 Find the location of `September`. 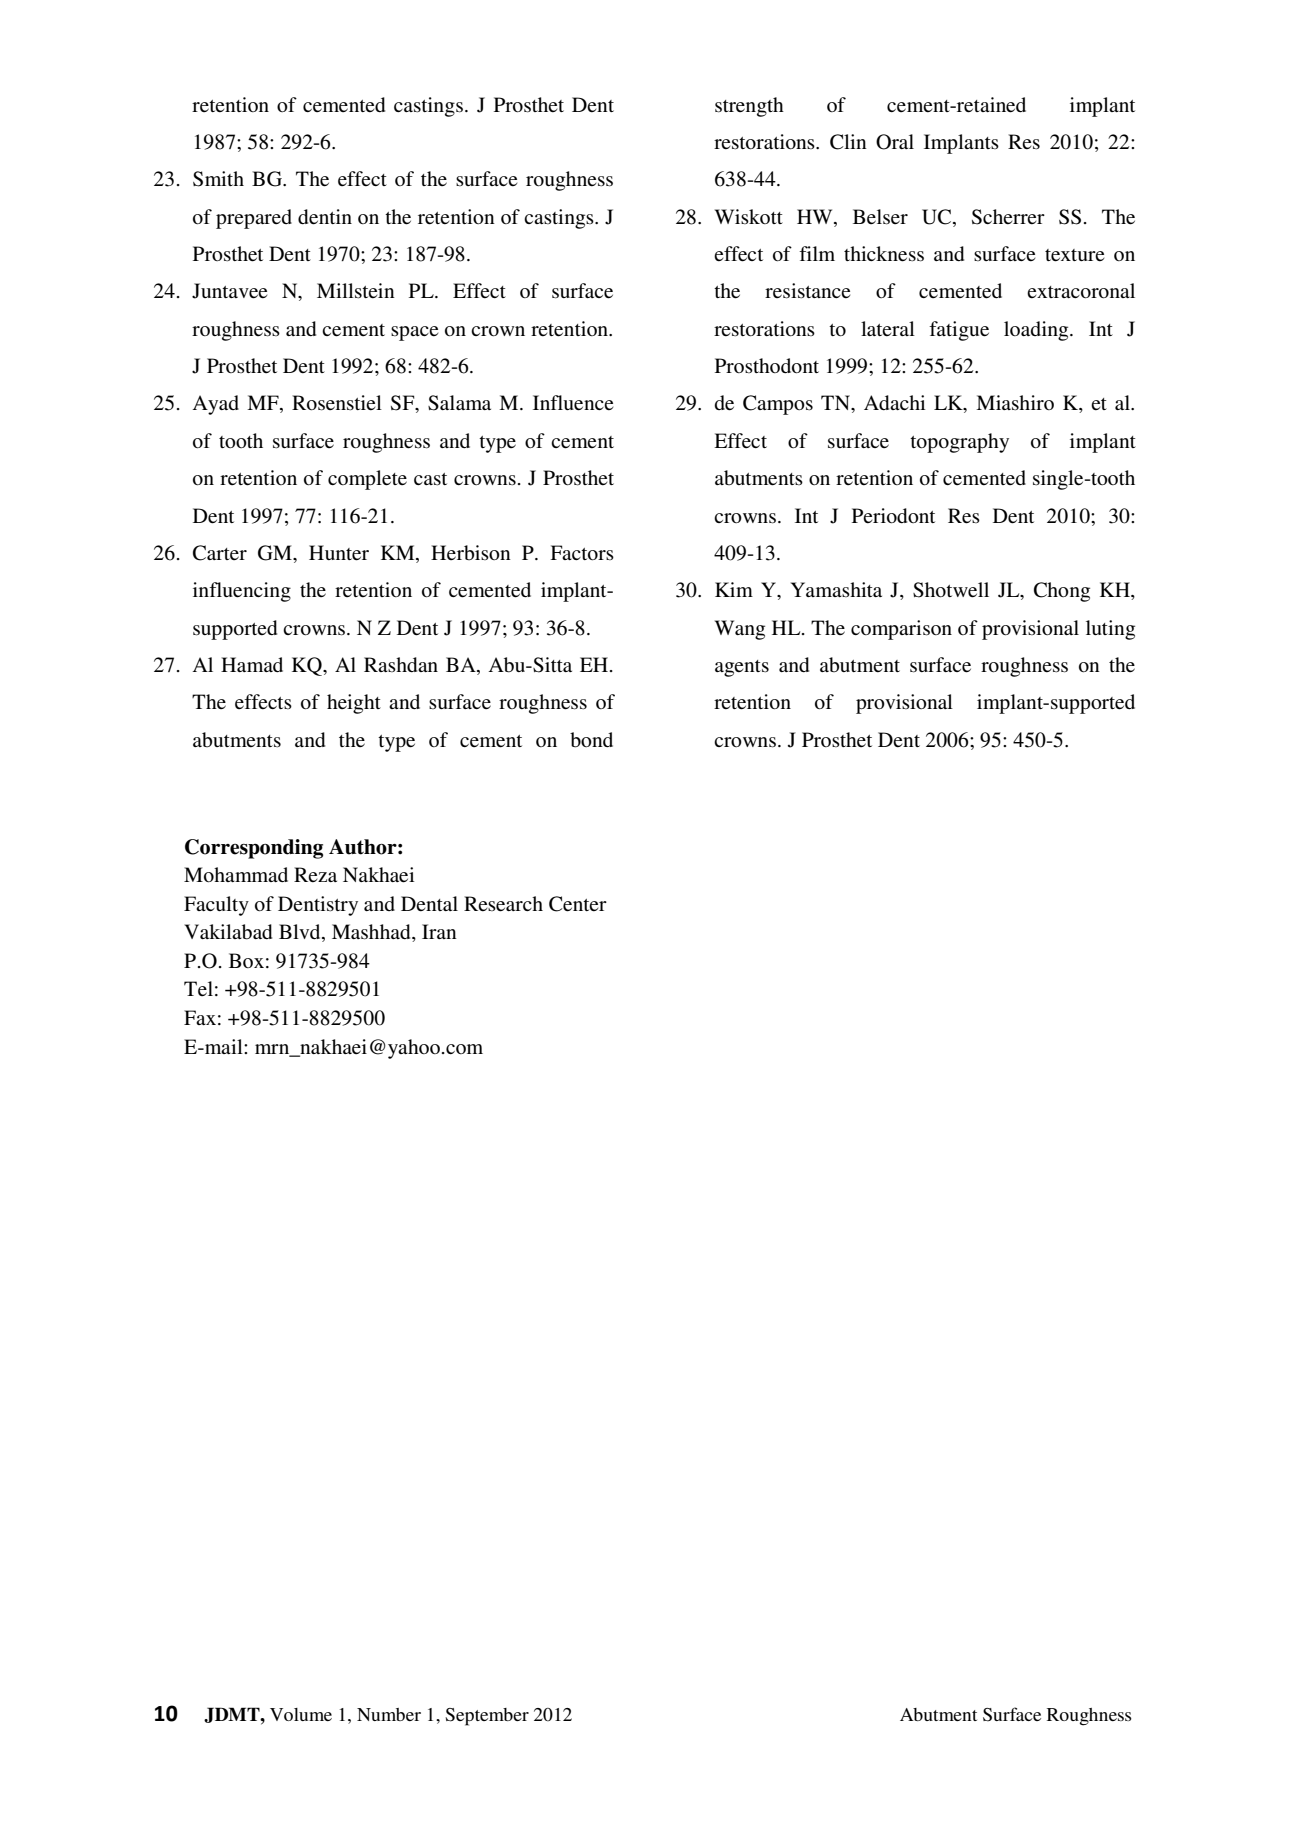

September is located at coordinates (487, 1717).
